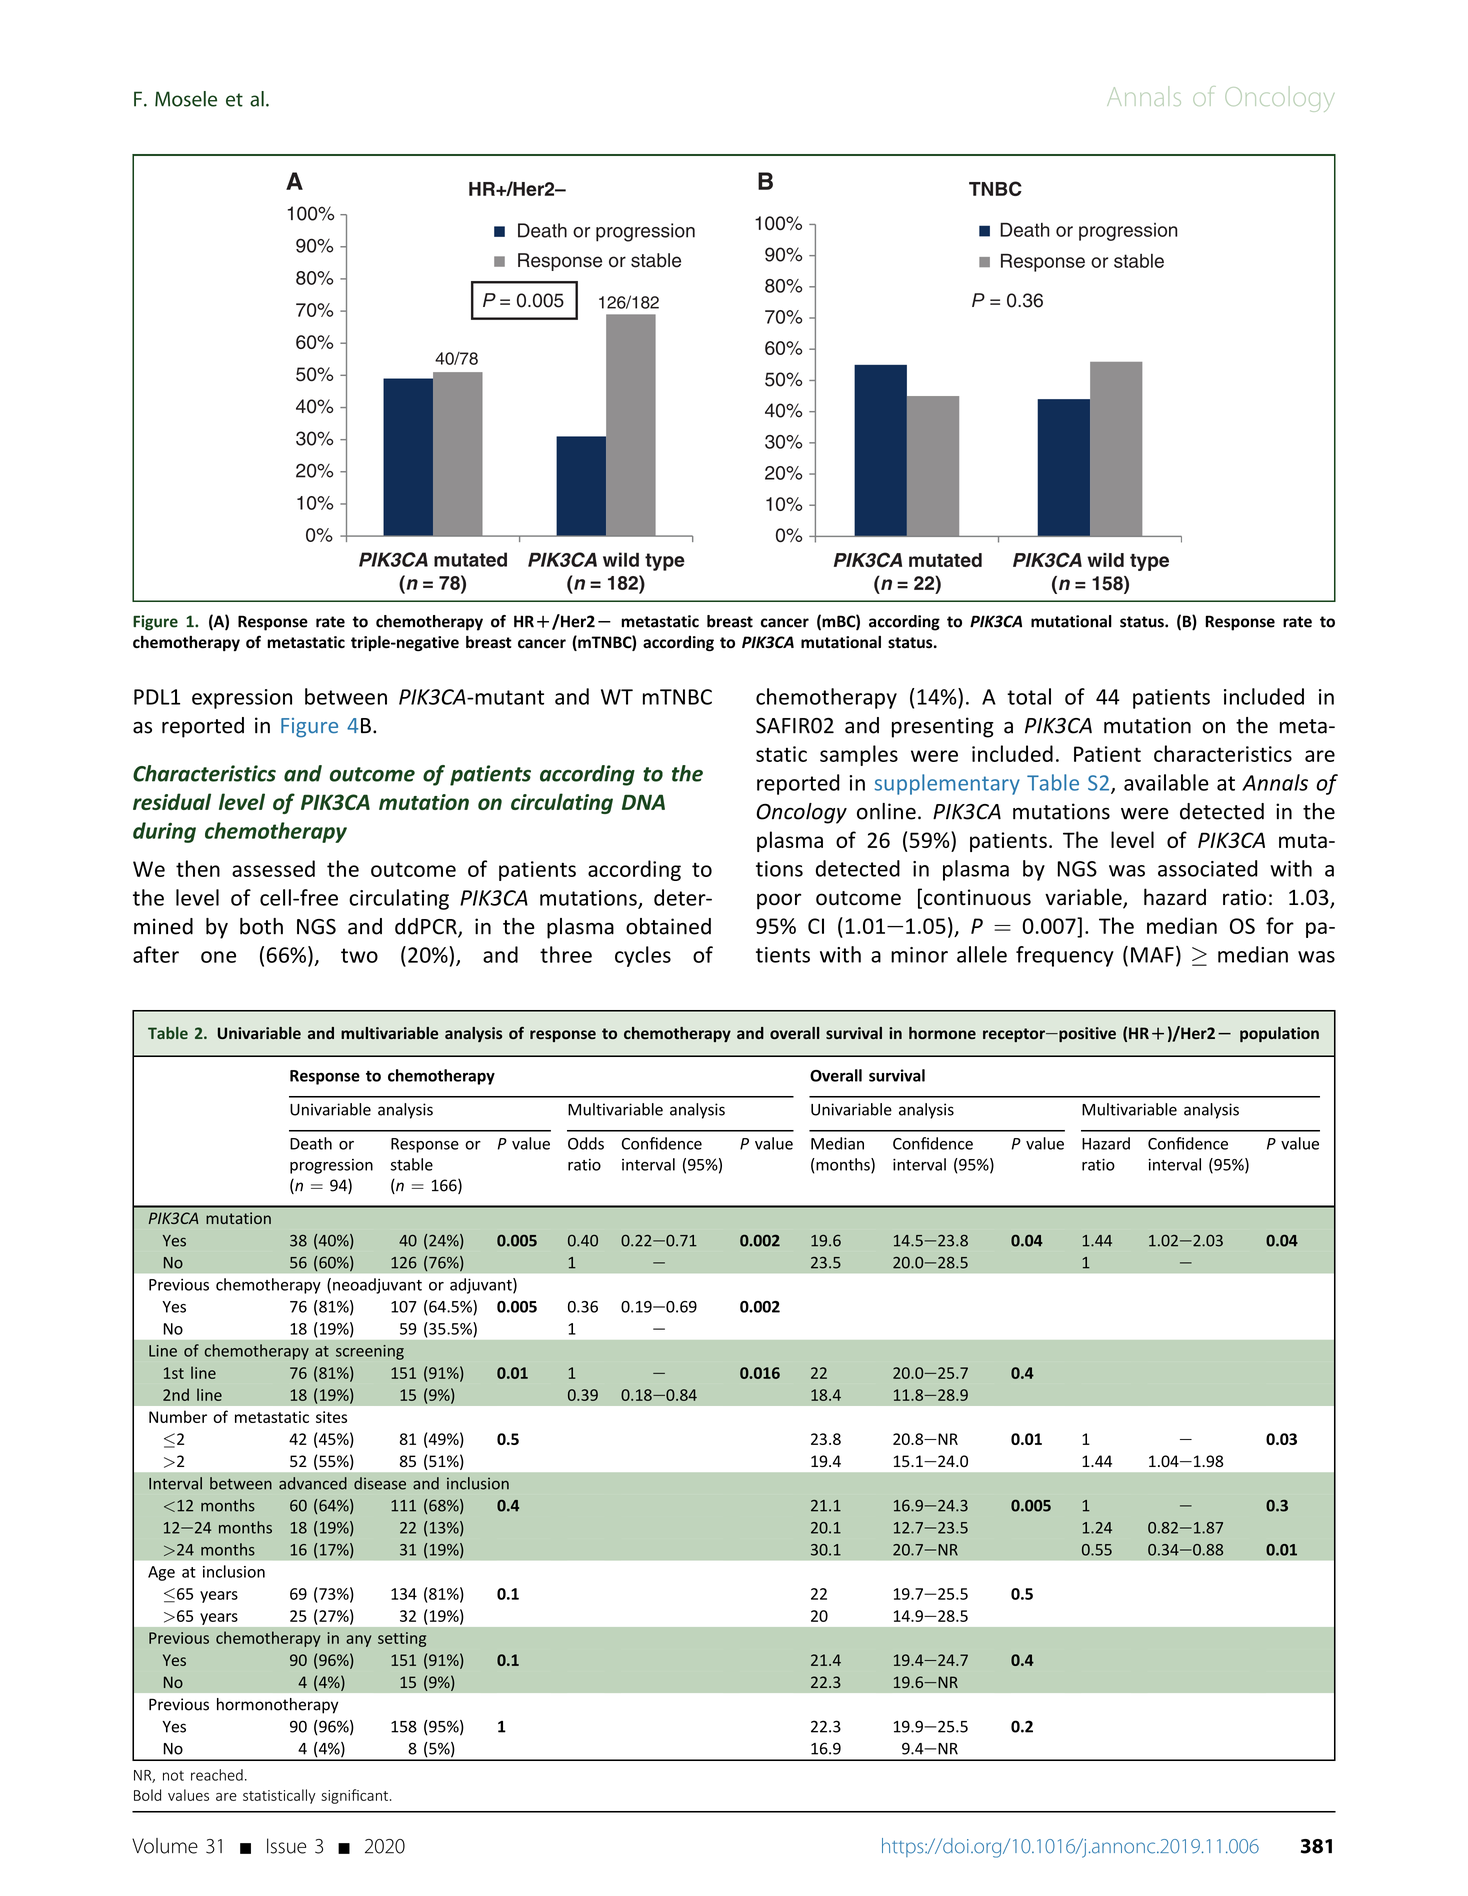  I want to click on Odds, so click(586, 1143).
